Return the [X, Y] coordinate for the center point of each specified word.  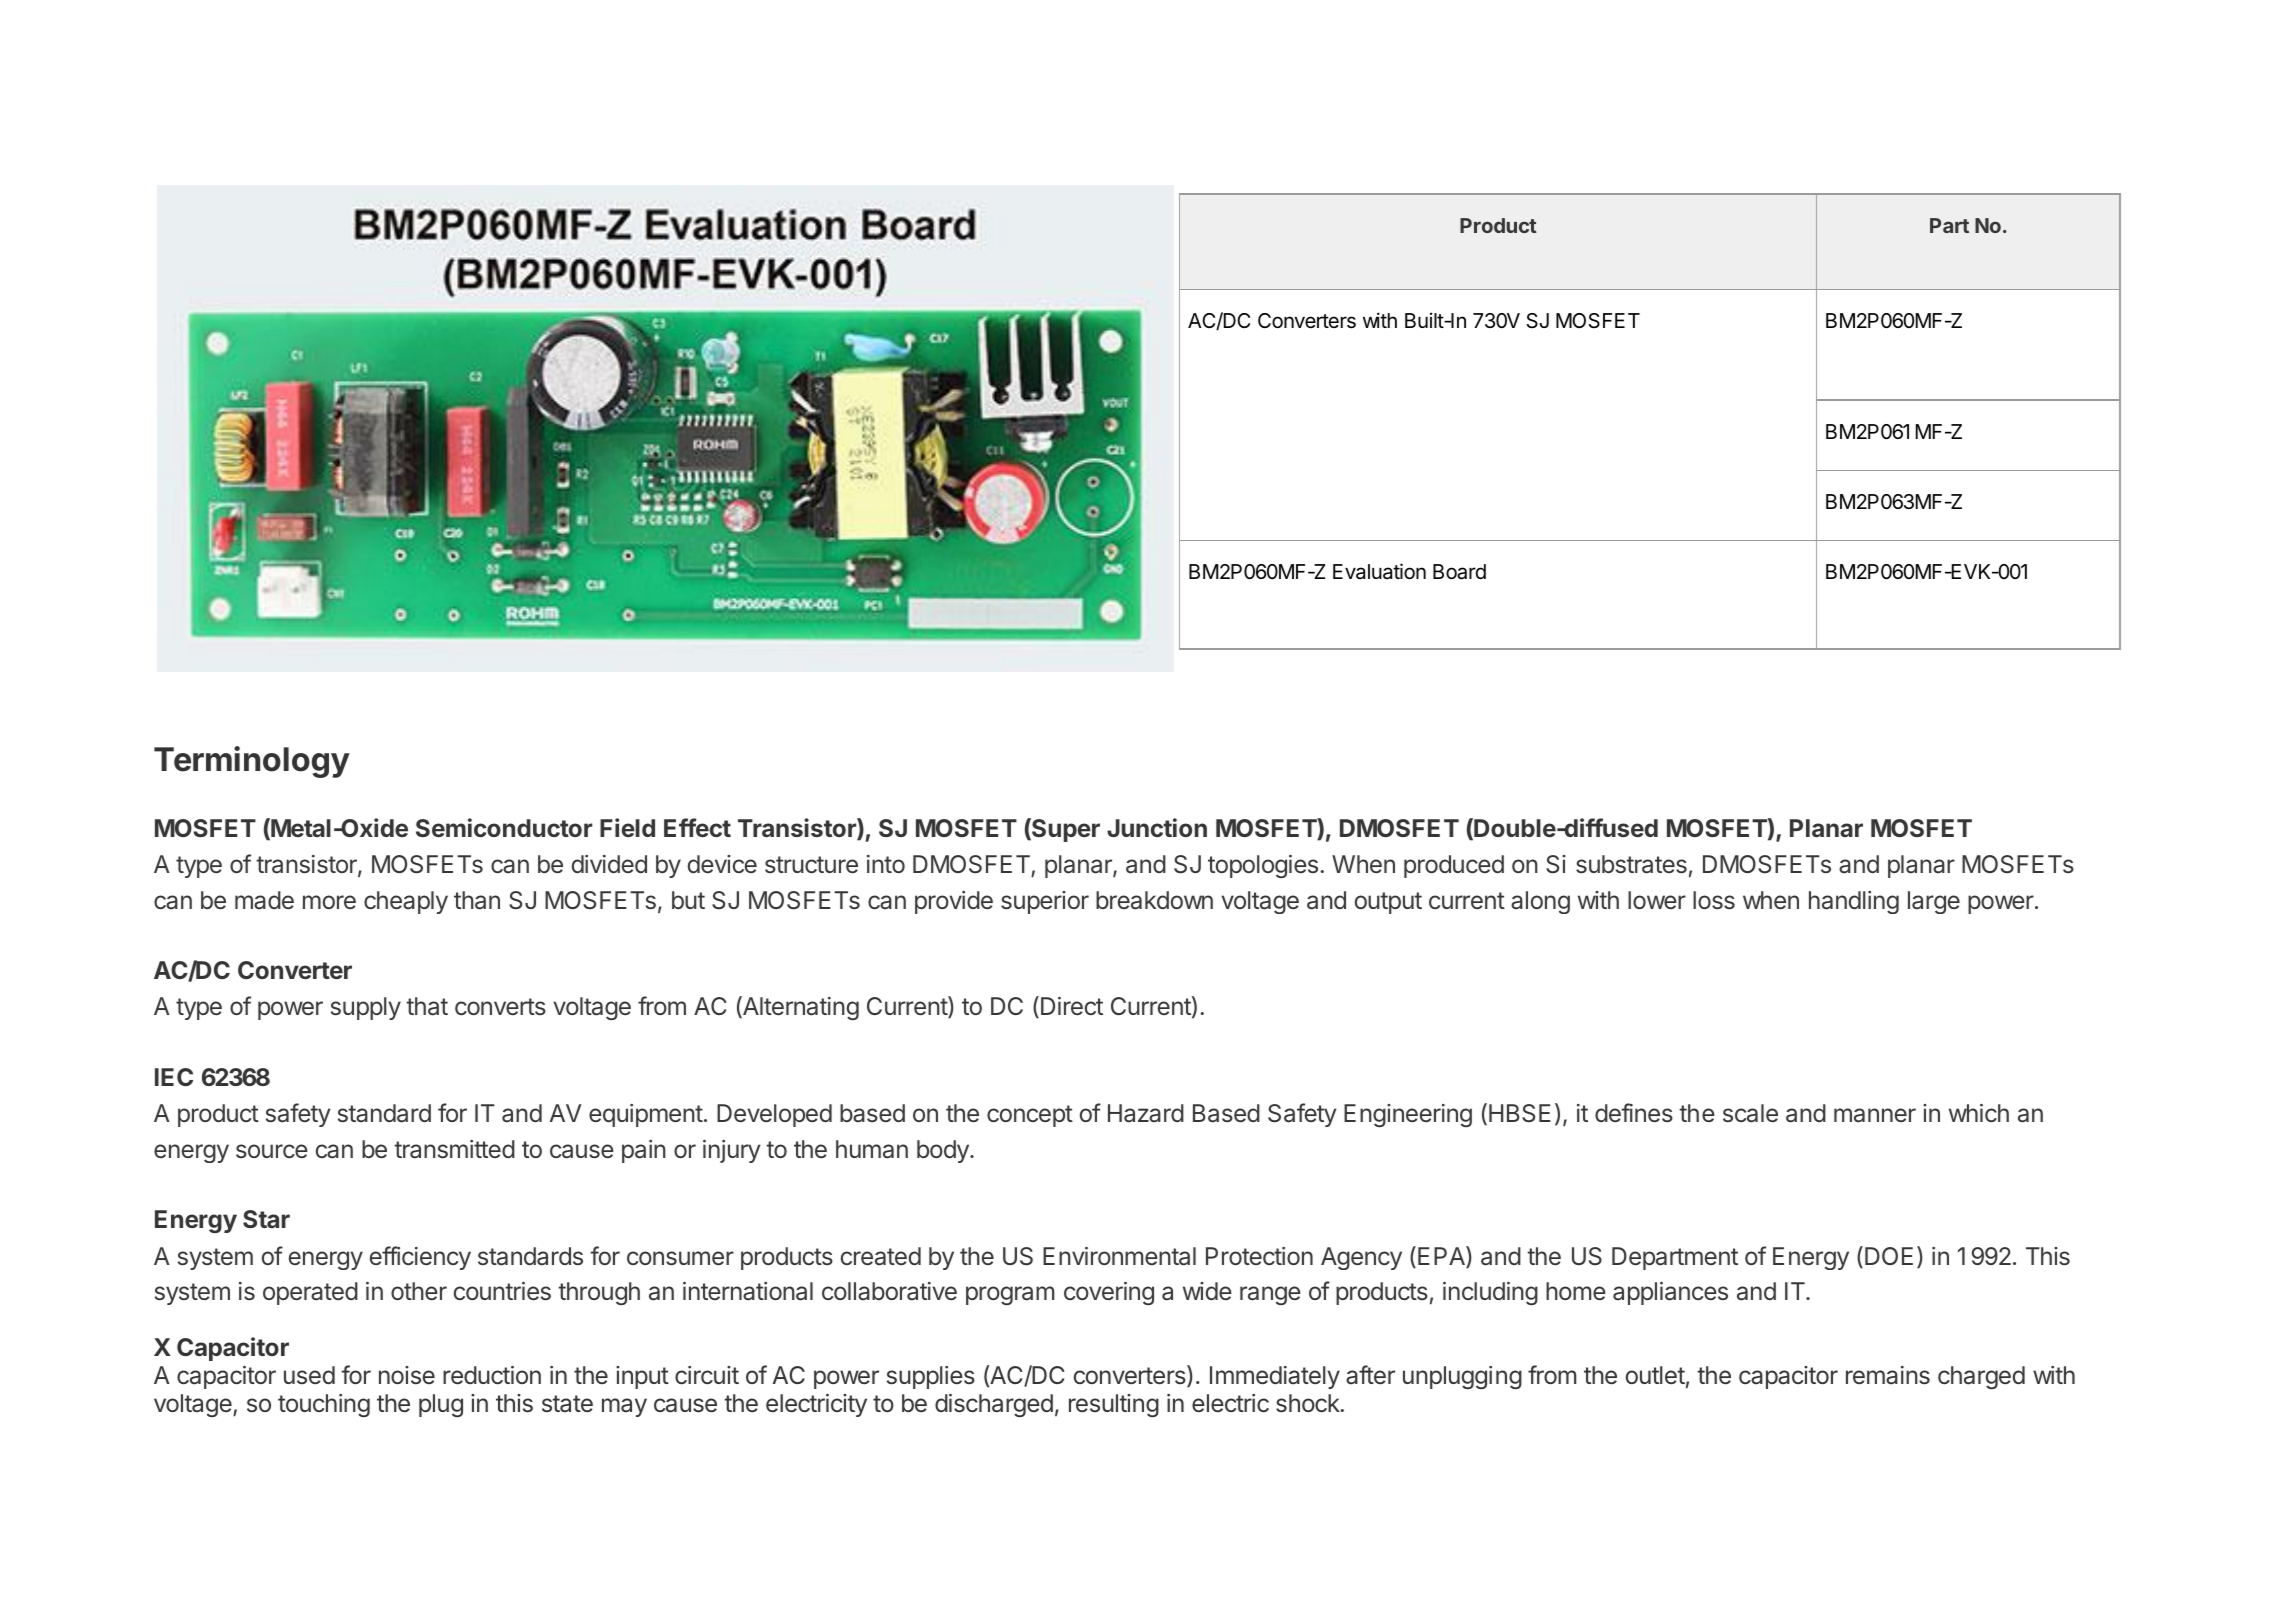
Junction [1157, 827]
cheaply [406, 902]
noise [407, 1375]
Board [1459, 572]
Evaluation [1379, 571]
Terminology [252, 762]
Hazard [1146, 1113]
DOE [1889, 1256]
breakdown [1154, 900]
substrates [1631, 864]
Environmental [1119, 1256]
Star [266, 1219]
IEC [174, 1077]
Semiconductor [504, 827]
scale [1750, 1113]
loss [1714, 900]
